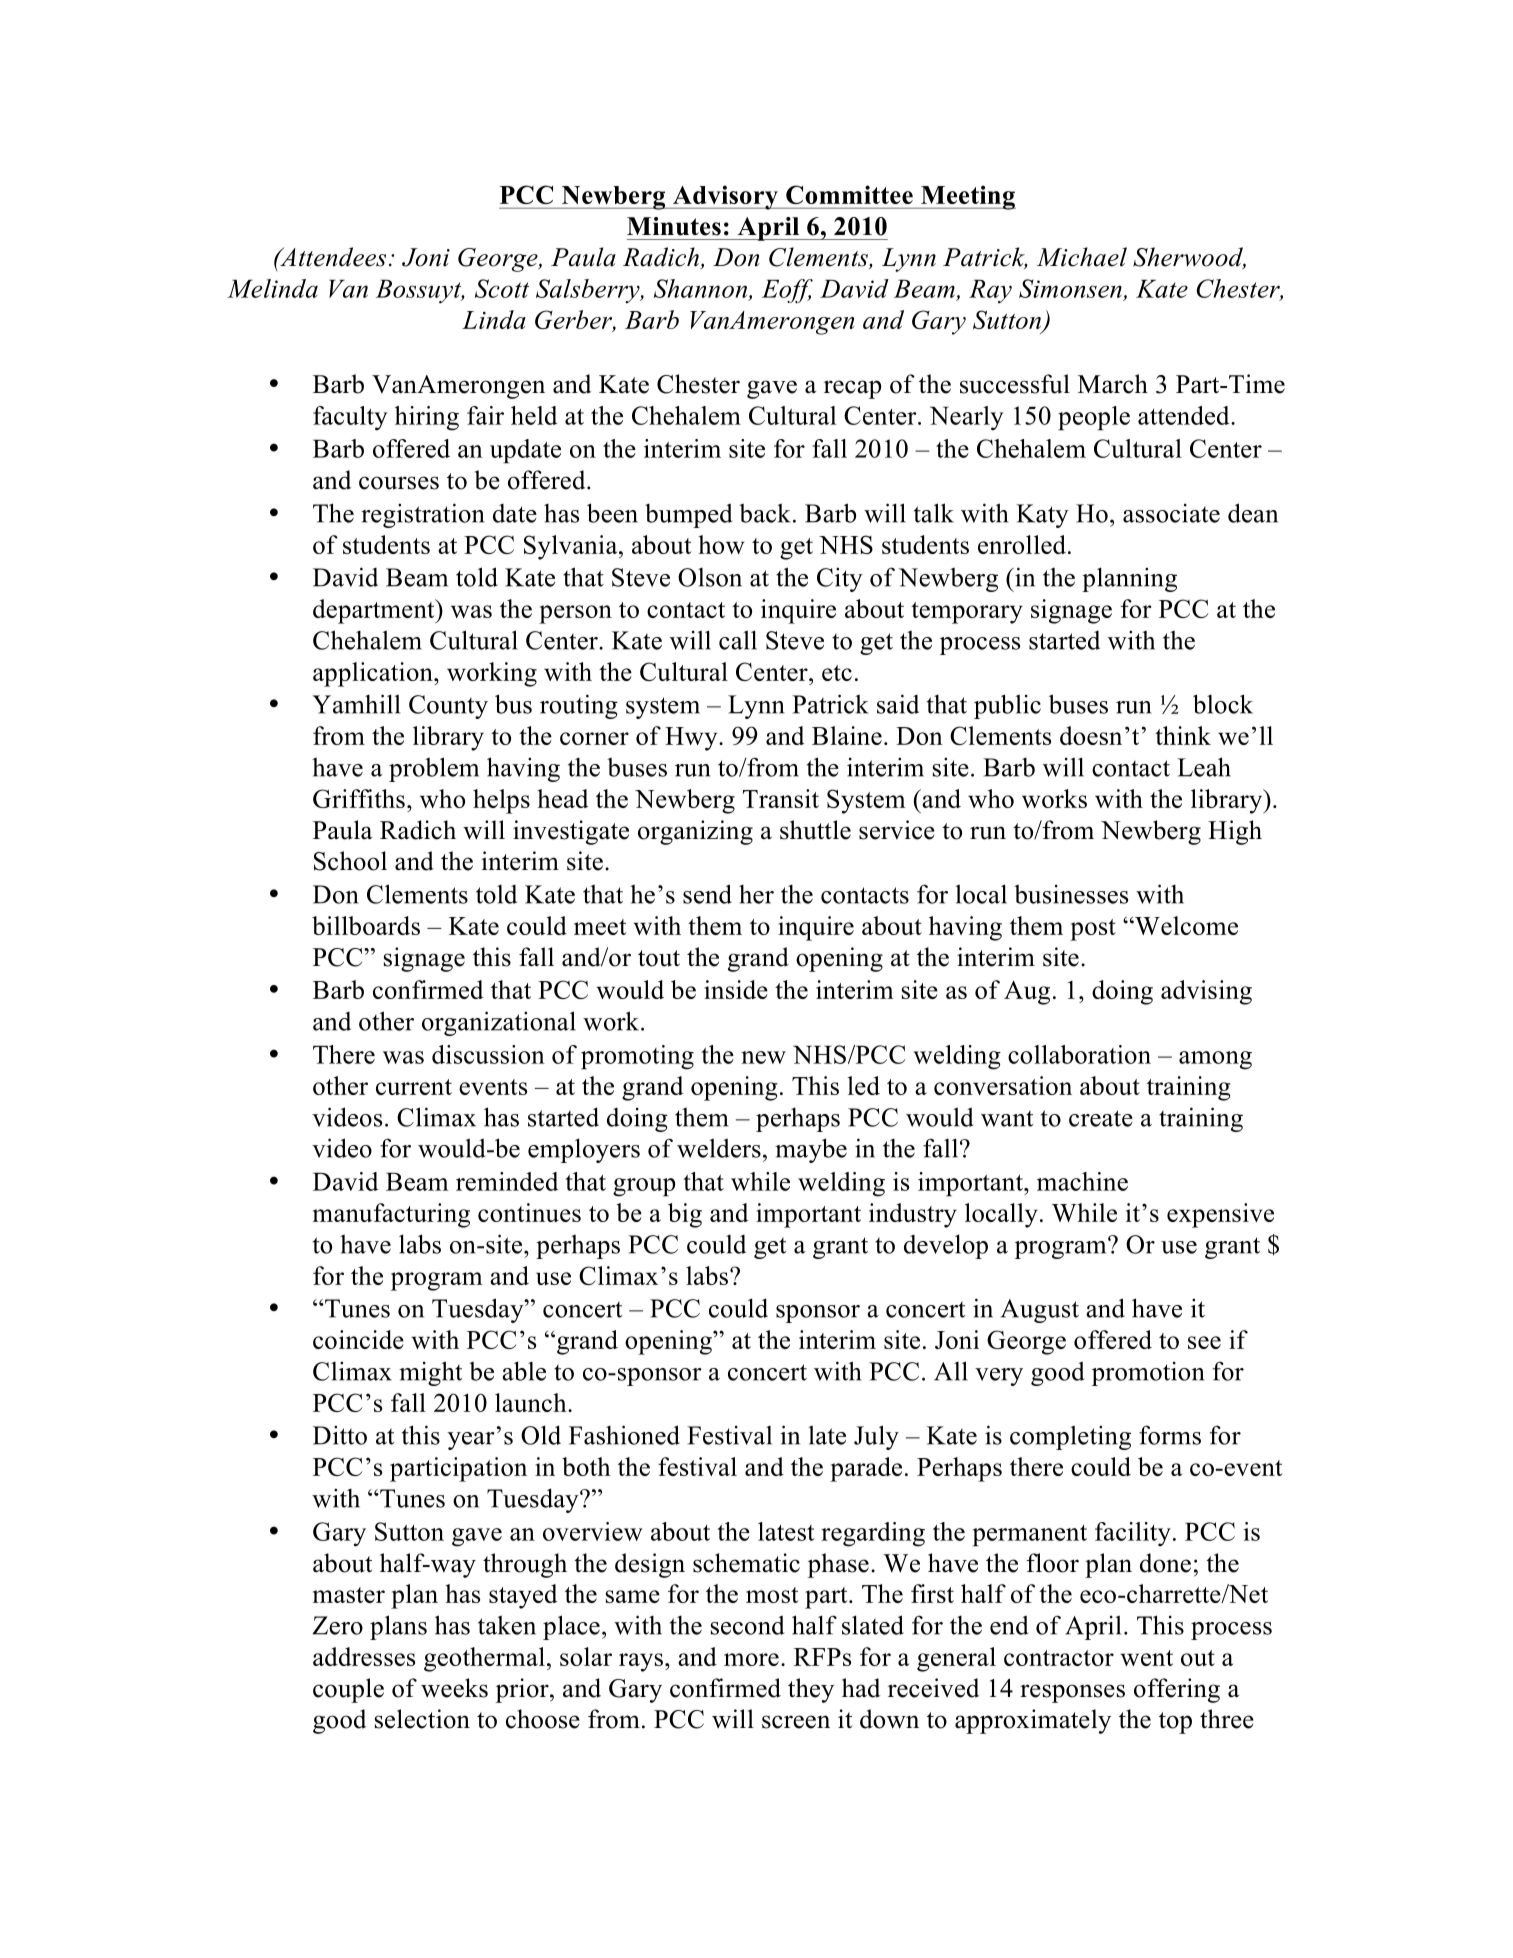 This screenshot has width=1513, height=1958. I want to click on Blaine, so click(847, 735).
